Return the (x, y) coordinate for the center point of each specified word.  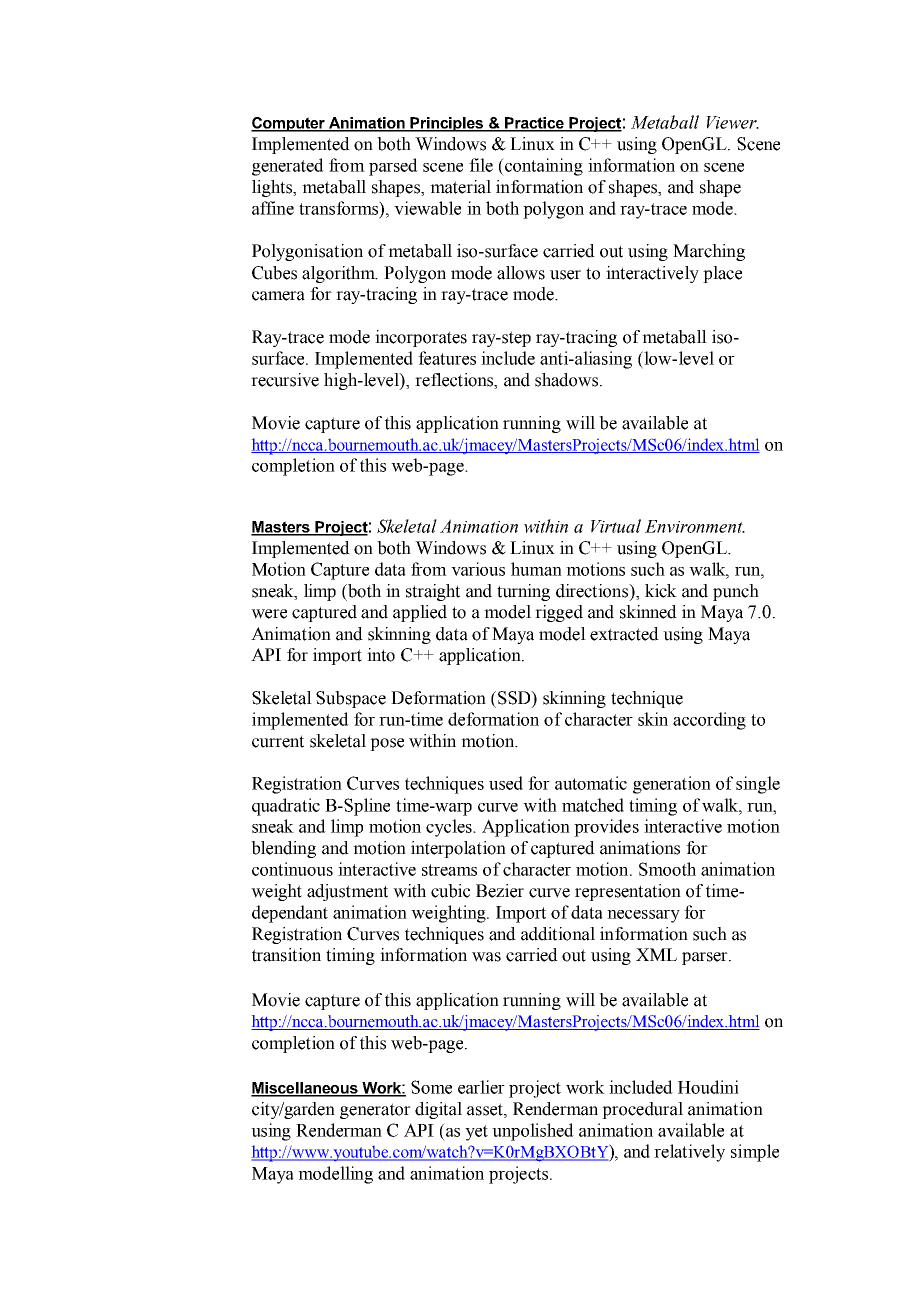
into (381, 655)
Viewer (732, 122)
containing (542, 167)
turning (523, 592)
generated (288, 167)
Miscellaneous (305, 1089)
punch (736, 592)
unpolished (533, 1132)
